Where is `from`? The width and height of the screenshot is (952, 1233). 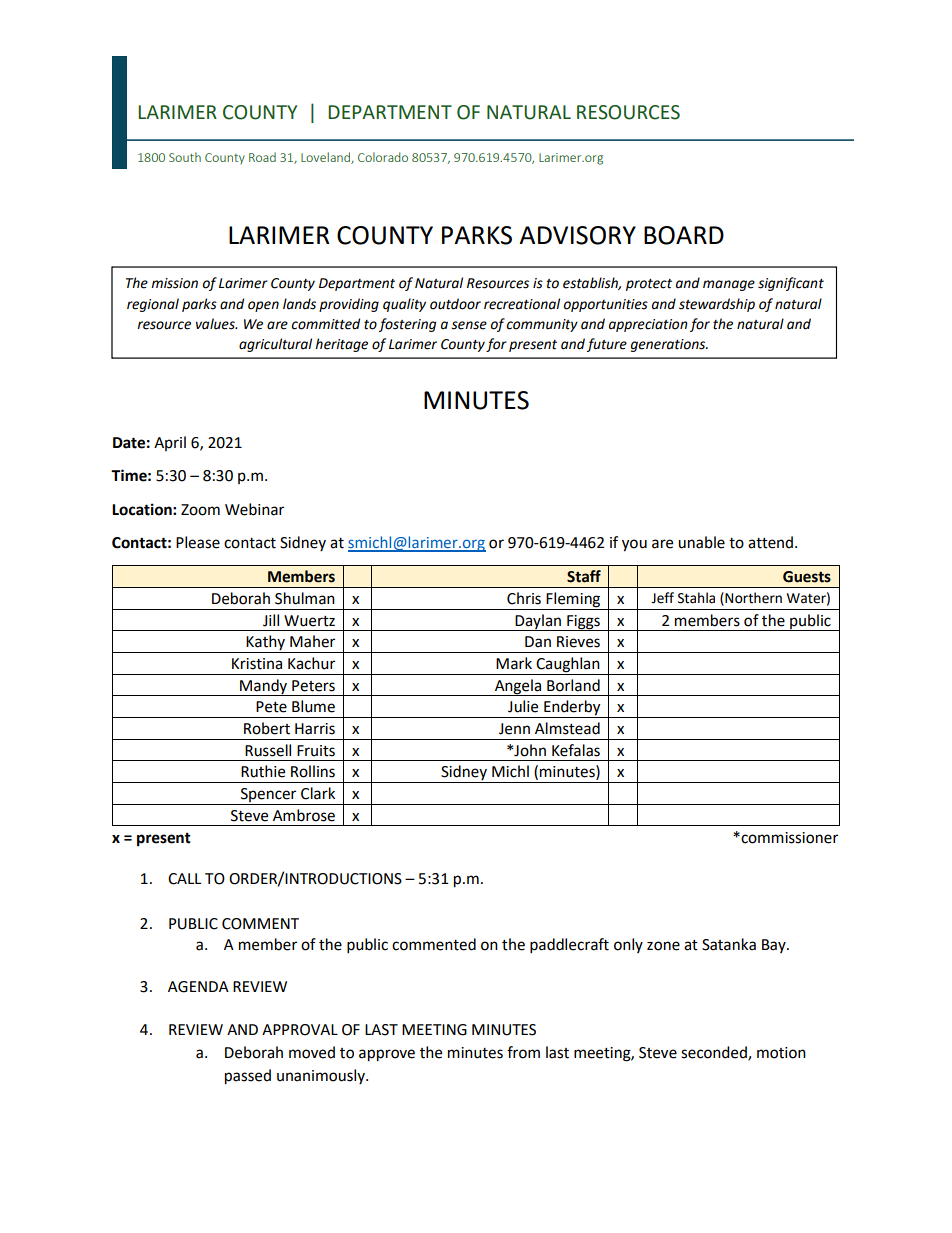
from is located at coordinates (523, 1052).
